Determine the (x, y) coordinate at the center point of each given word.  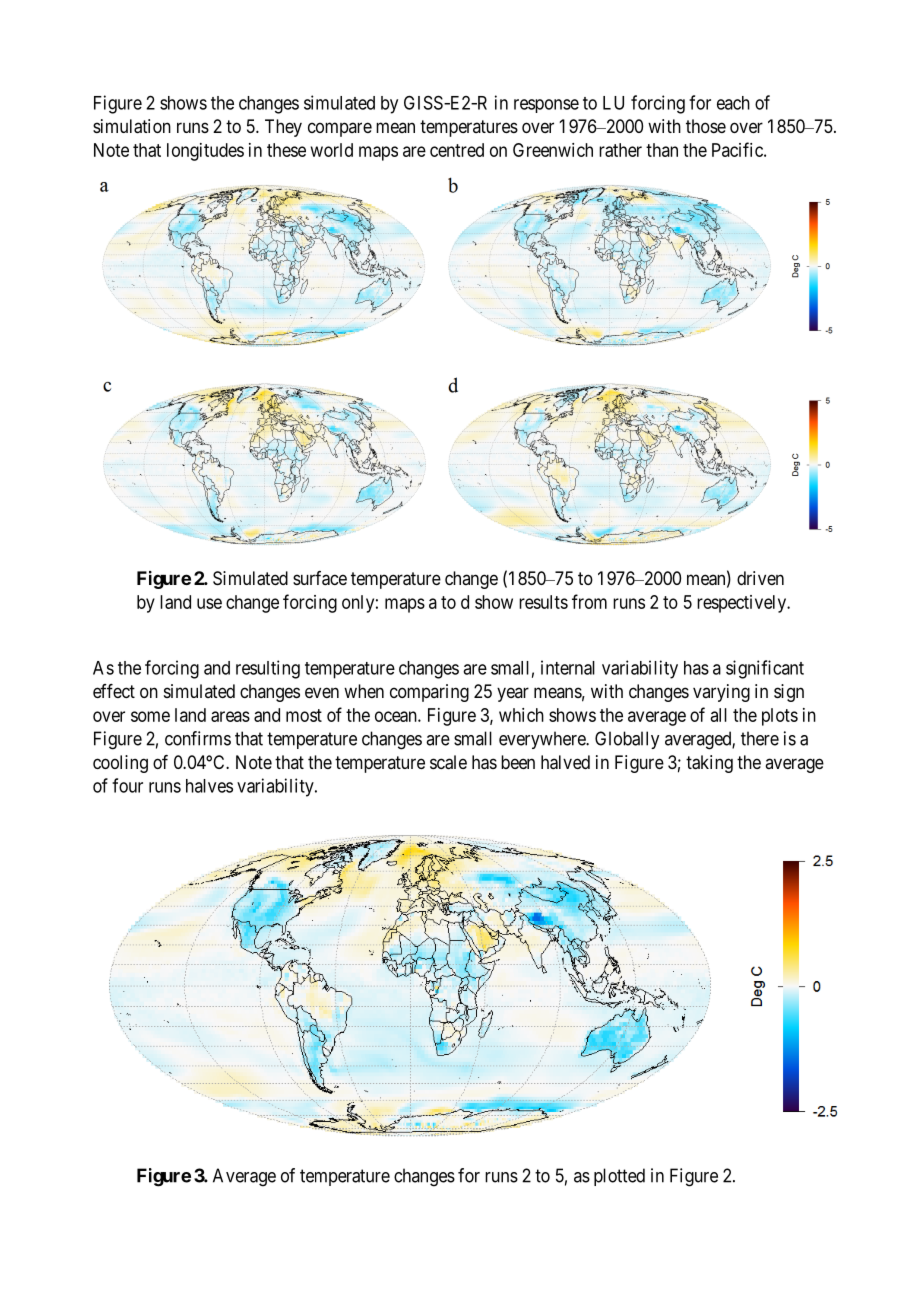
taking (709, 764)
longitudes (205, 152)
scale (448, 762)
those (706, 126)
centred (457, 150)
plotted (619, 1177)
